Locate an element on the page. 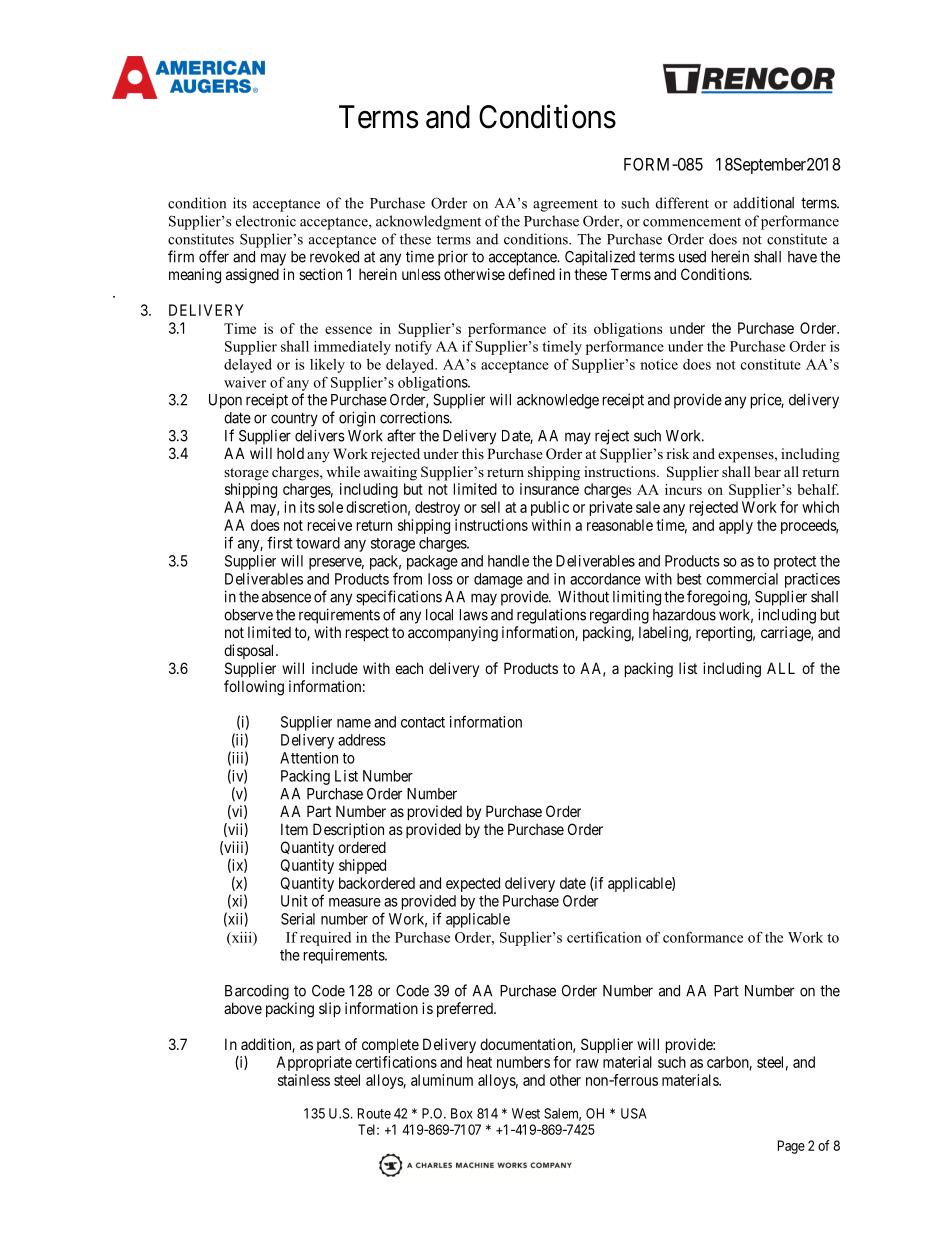 The width and height of the image is (952, 1233). commencement is located at coordinates (692, 222).
